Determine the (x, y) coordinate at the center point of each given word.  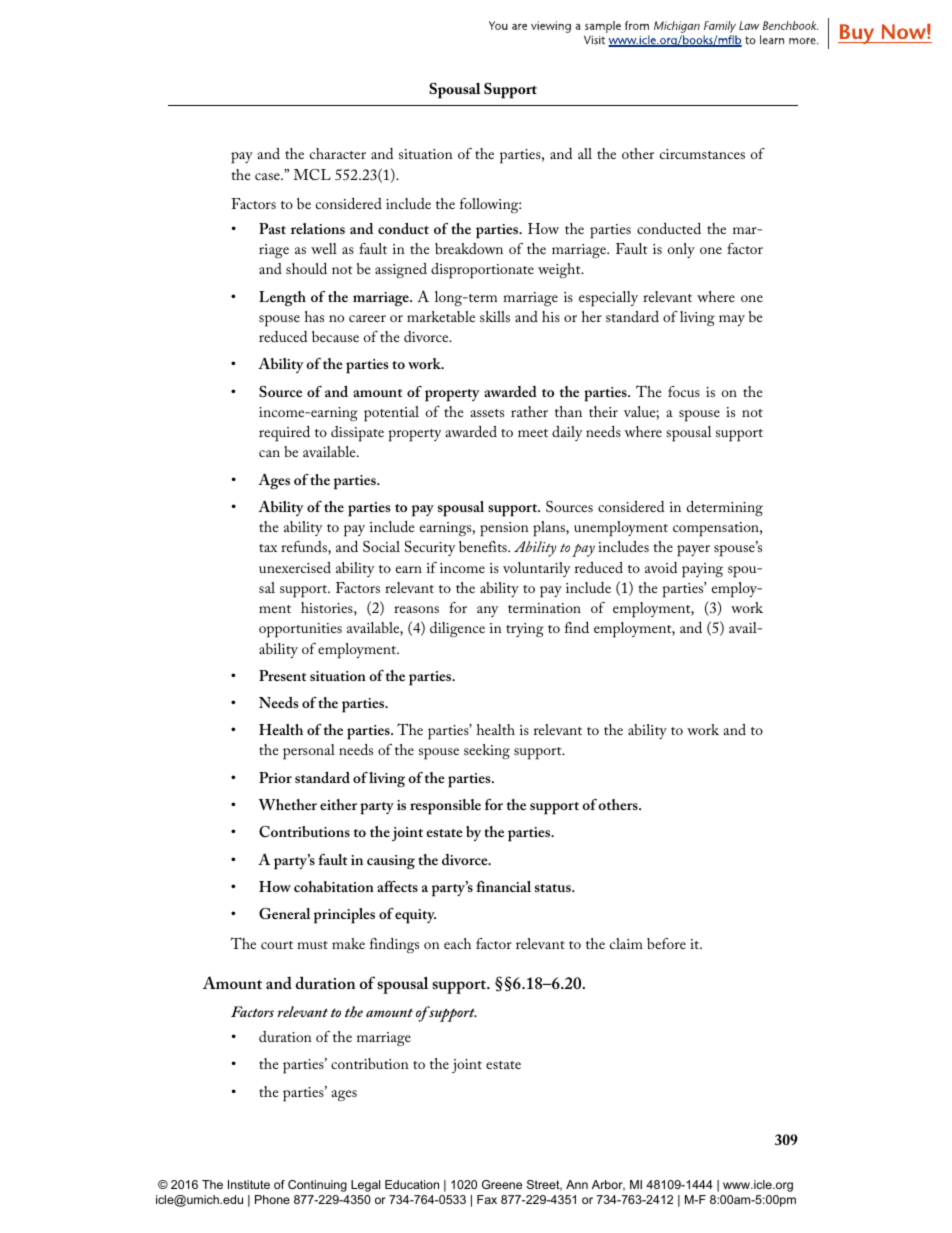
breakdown (469, 248)
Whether (287, 804)
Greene (502, 1184)
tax (268, 548)
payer (693, 551)
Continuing (317, 1186)
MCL (312, 174)
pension (504, 529)
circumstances (702, 154)
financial (503, 886)
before (666, 943)
